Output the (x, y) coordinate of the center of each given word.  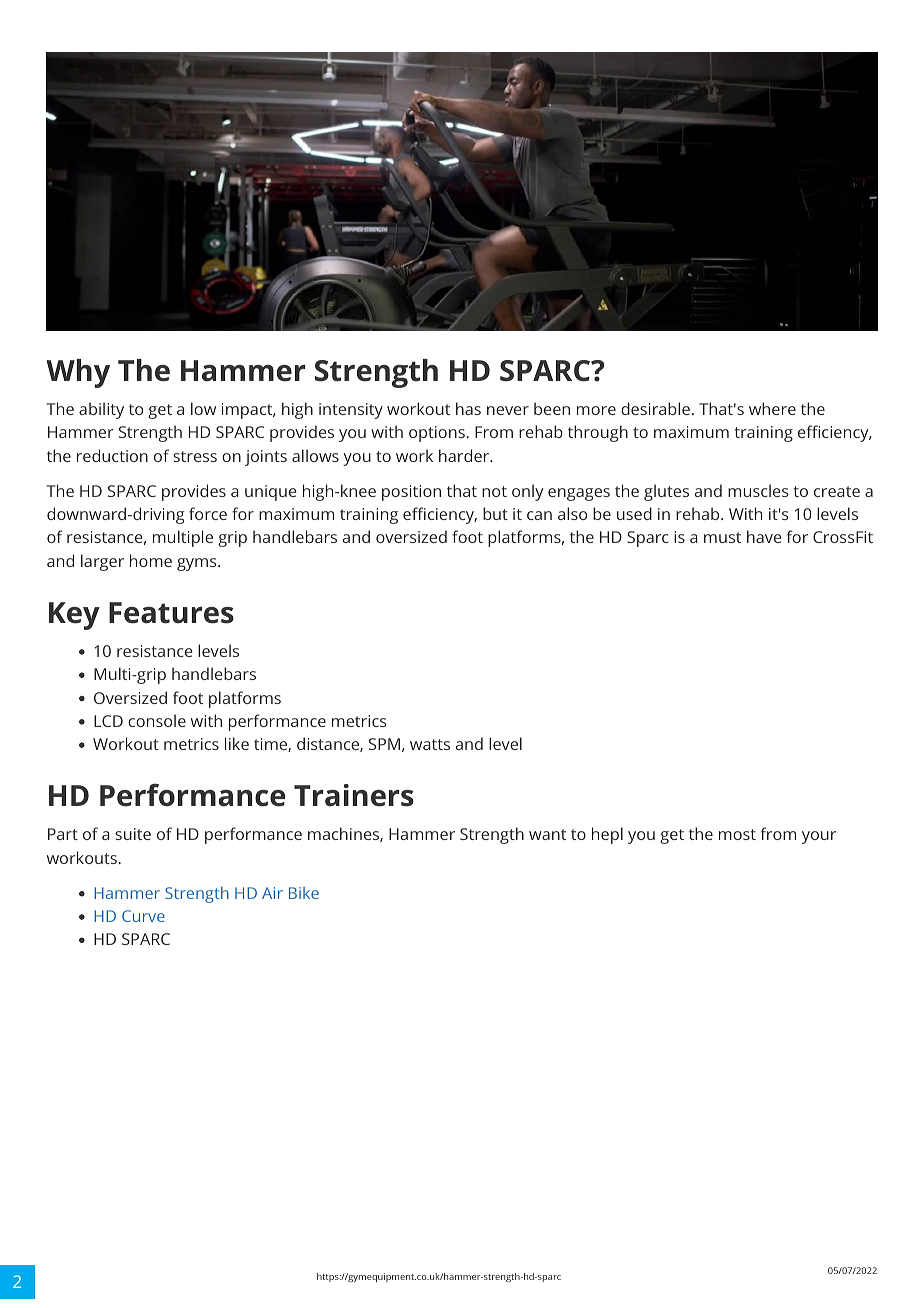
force (208, 513)
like (237, 743)
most (737, 834)
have (764, 536)
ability (101, 410)
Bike (304, 893)
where (772, 408)
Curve (143, 916)
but (495, 513)
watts (430, 744)
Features (171, 613)
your (819, 837)
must (722, 537)
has (468, 408)
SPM (384, 744)
